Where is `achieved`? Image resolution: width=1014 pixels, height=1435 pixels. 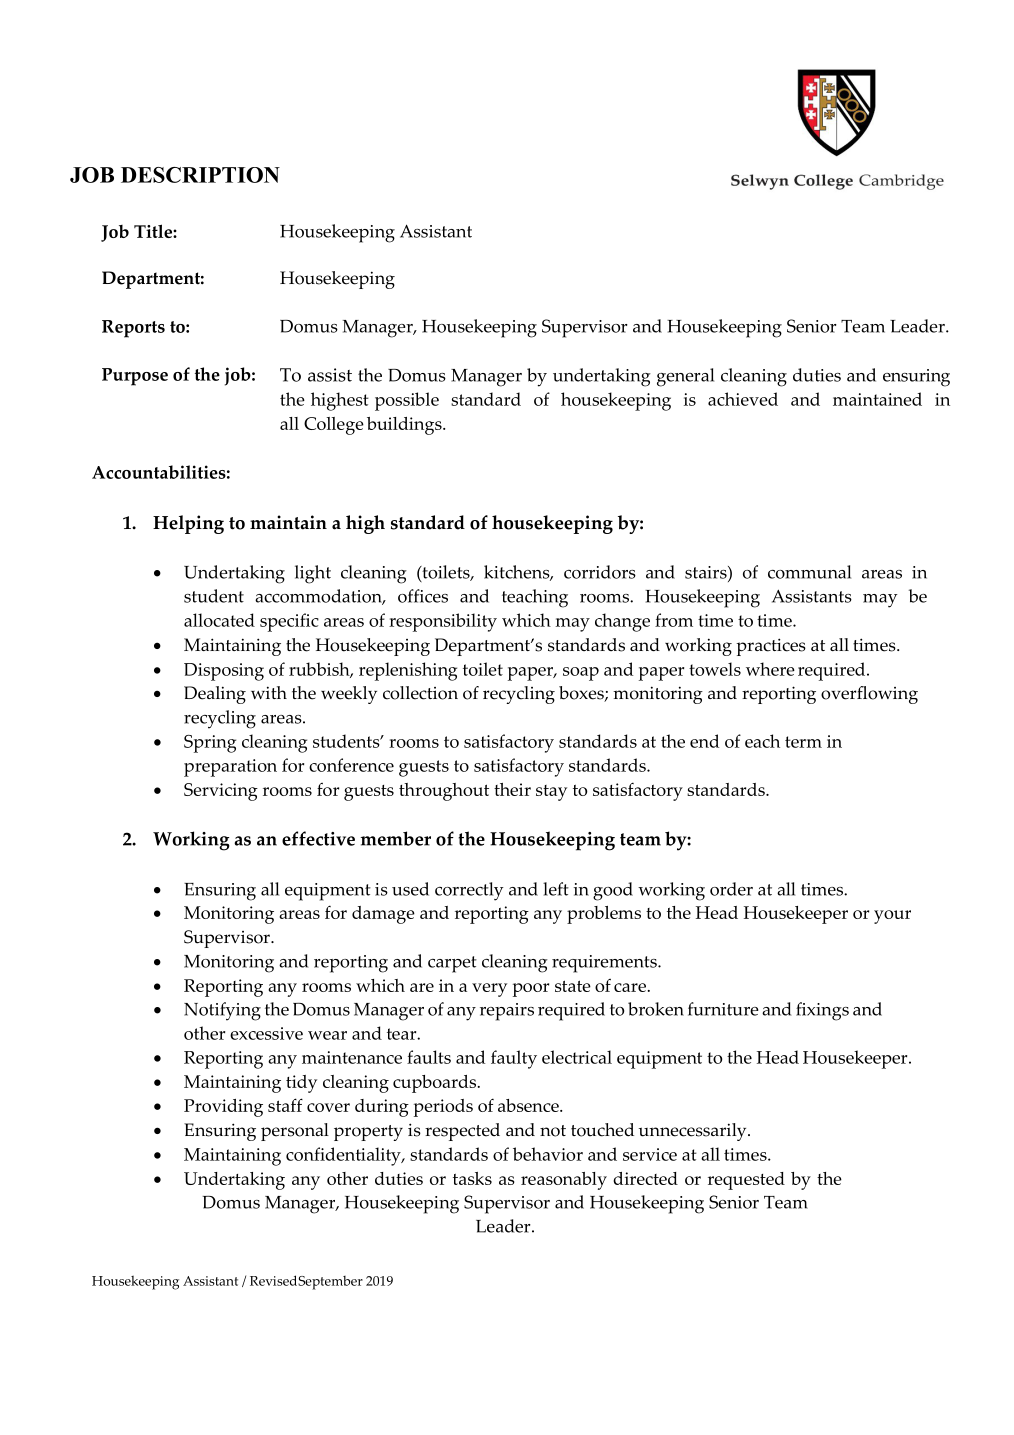 achieved is located at coordinates (743, 399).
